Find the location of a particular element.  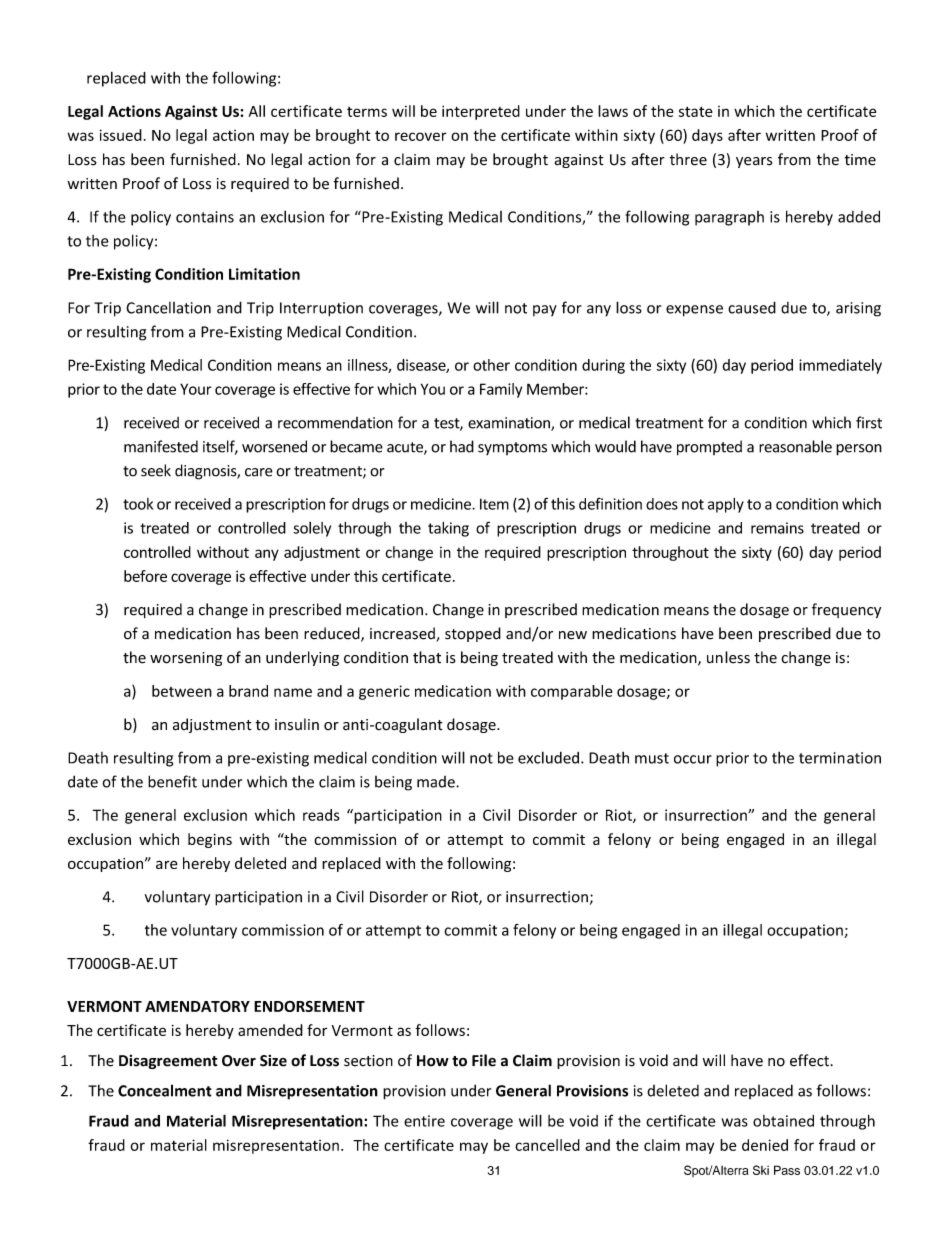

unless is located at coordinates (728, 657).
